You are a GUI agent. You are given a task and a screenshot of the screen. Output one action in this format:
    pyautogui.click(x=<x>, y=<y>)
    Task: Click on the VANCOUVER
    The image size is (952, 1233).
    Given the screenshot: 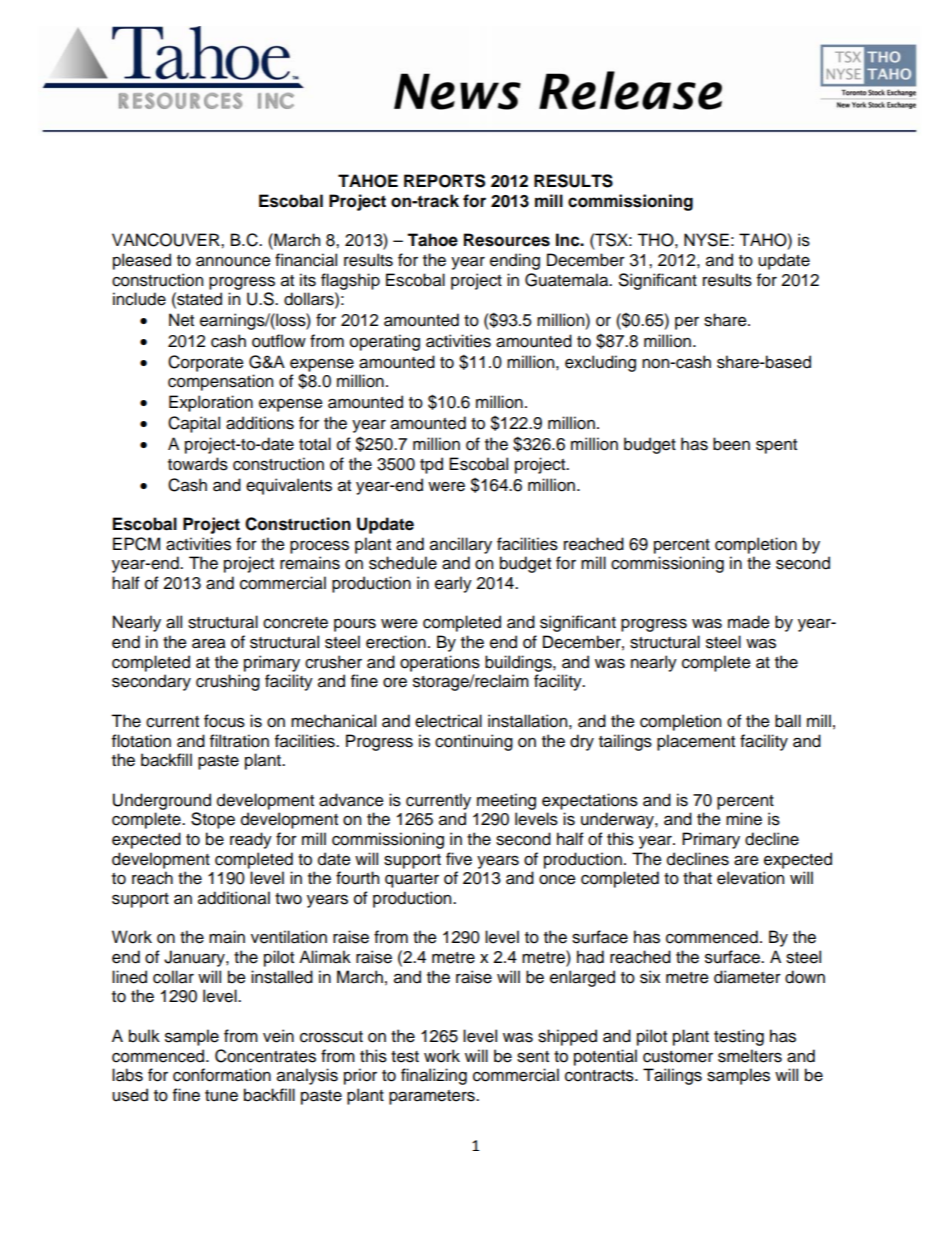 What is the action you would take?
    pyautogui.click(x=167, y=240)
